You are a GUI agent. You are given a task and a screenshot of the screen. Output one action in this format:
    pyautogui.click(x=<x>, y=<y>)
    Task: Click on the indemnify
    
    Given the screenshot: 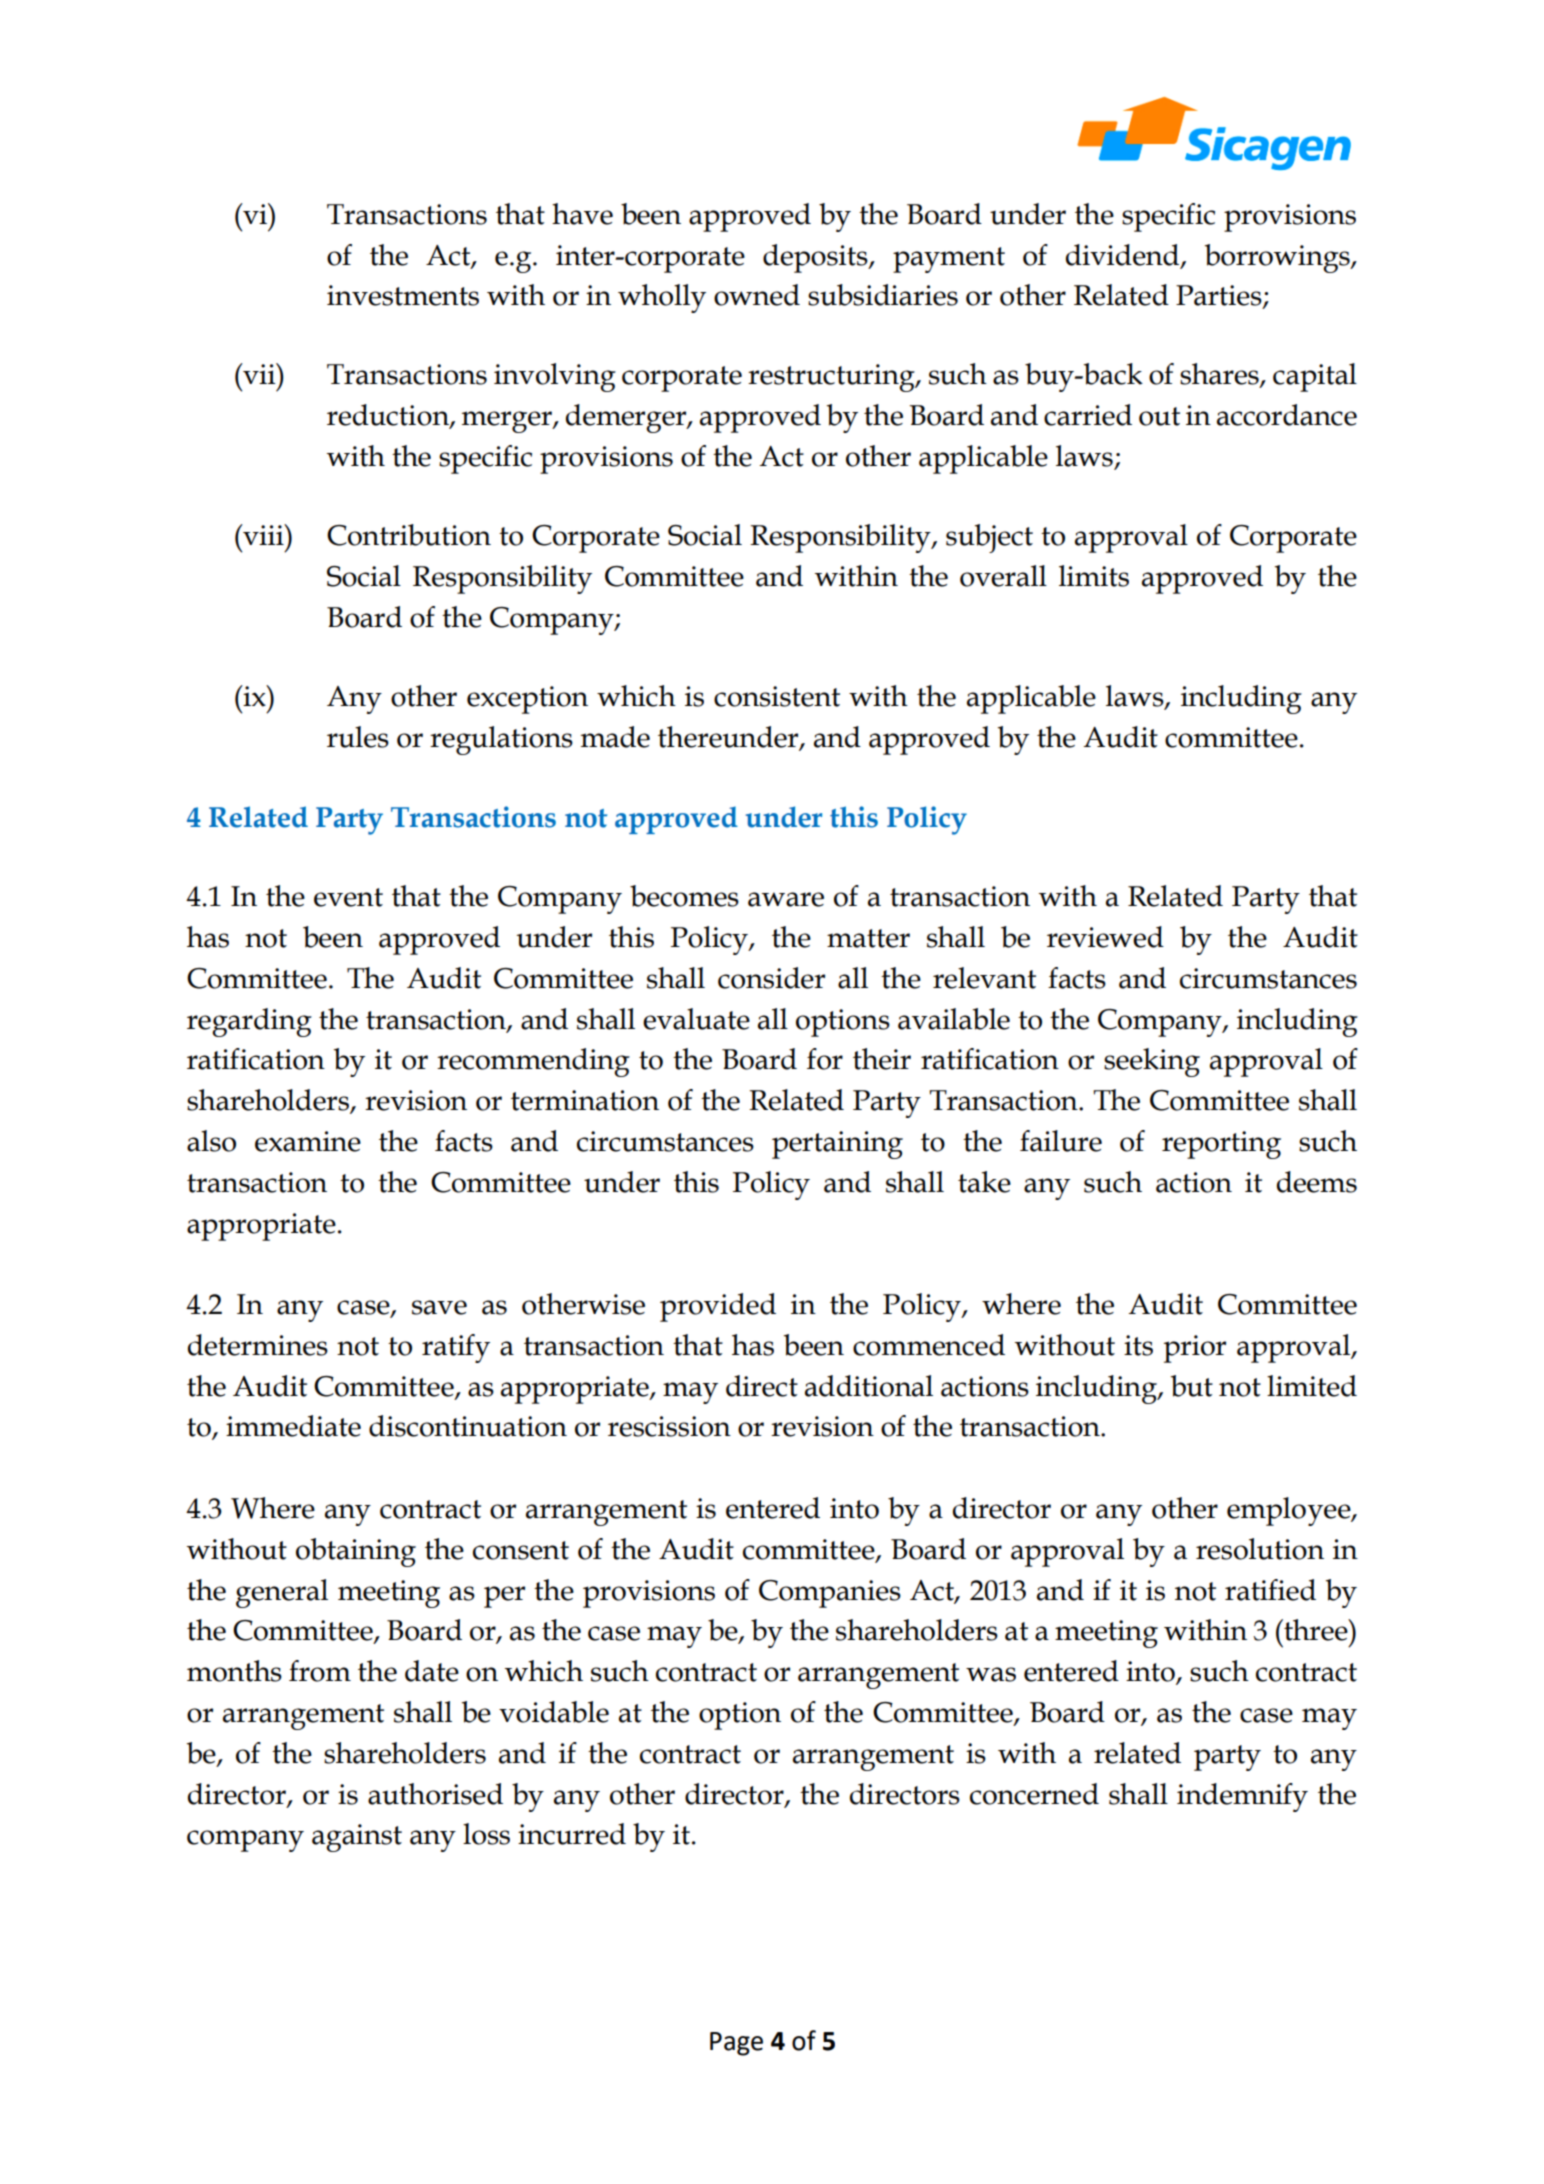 What is the action you would take?
    pyautogui.click(x=1242, y=1797)
